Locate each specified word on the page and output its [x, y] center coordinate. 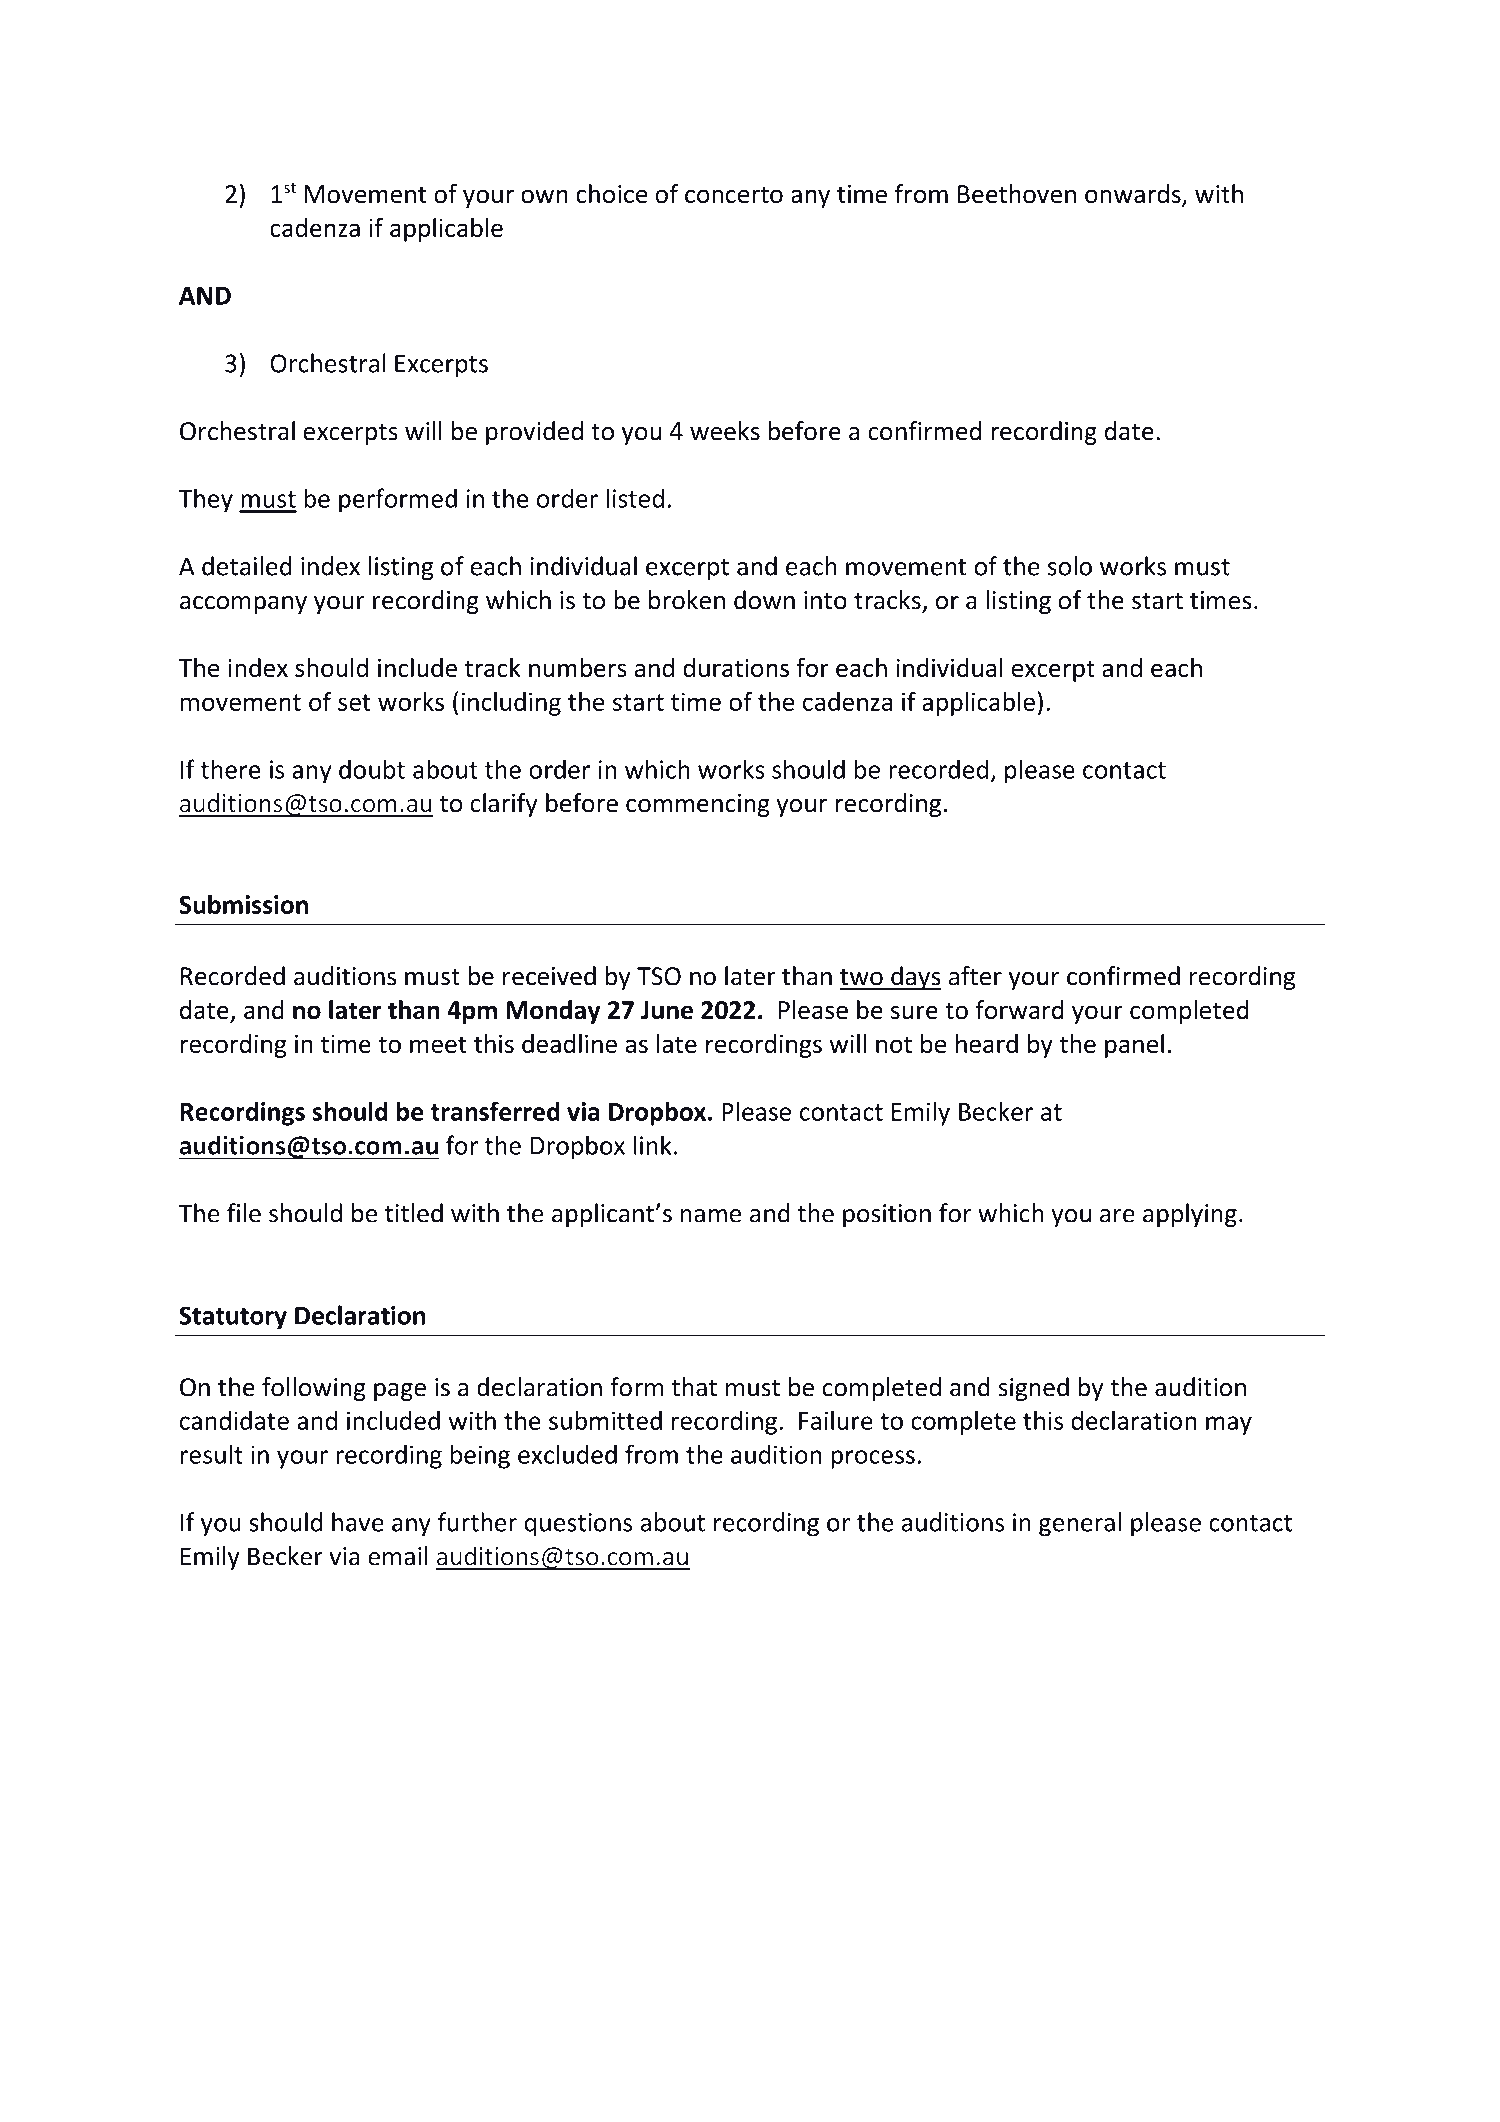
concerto [734, 195]
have [358, 1522]
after [975, 976]
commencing [698, 805]
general [1080, 1524]
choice [612, 194]
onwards [1134, 195]
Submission [243, 904]
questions [578, 1525]
